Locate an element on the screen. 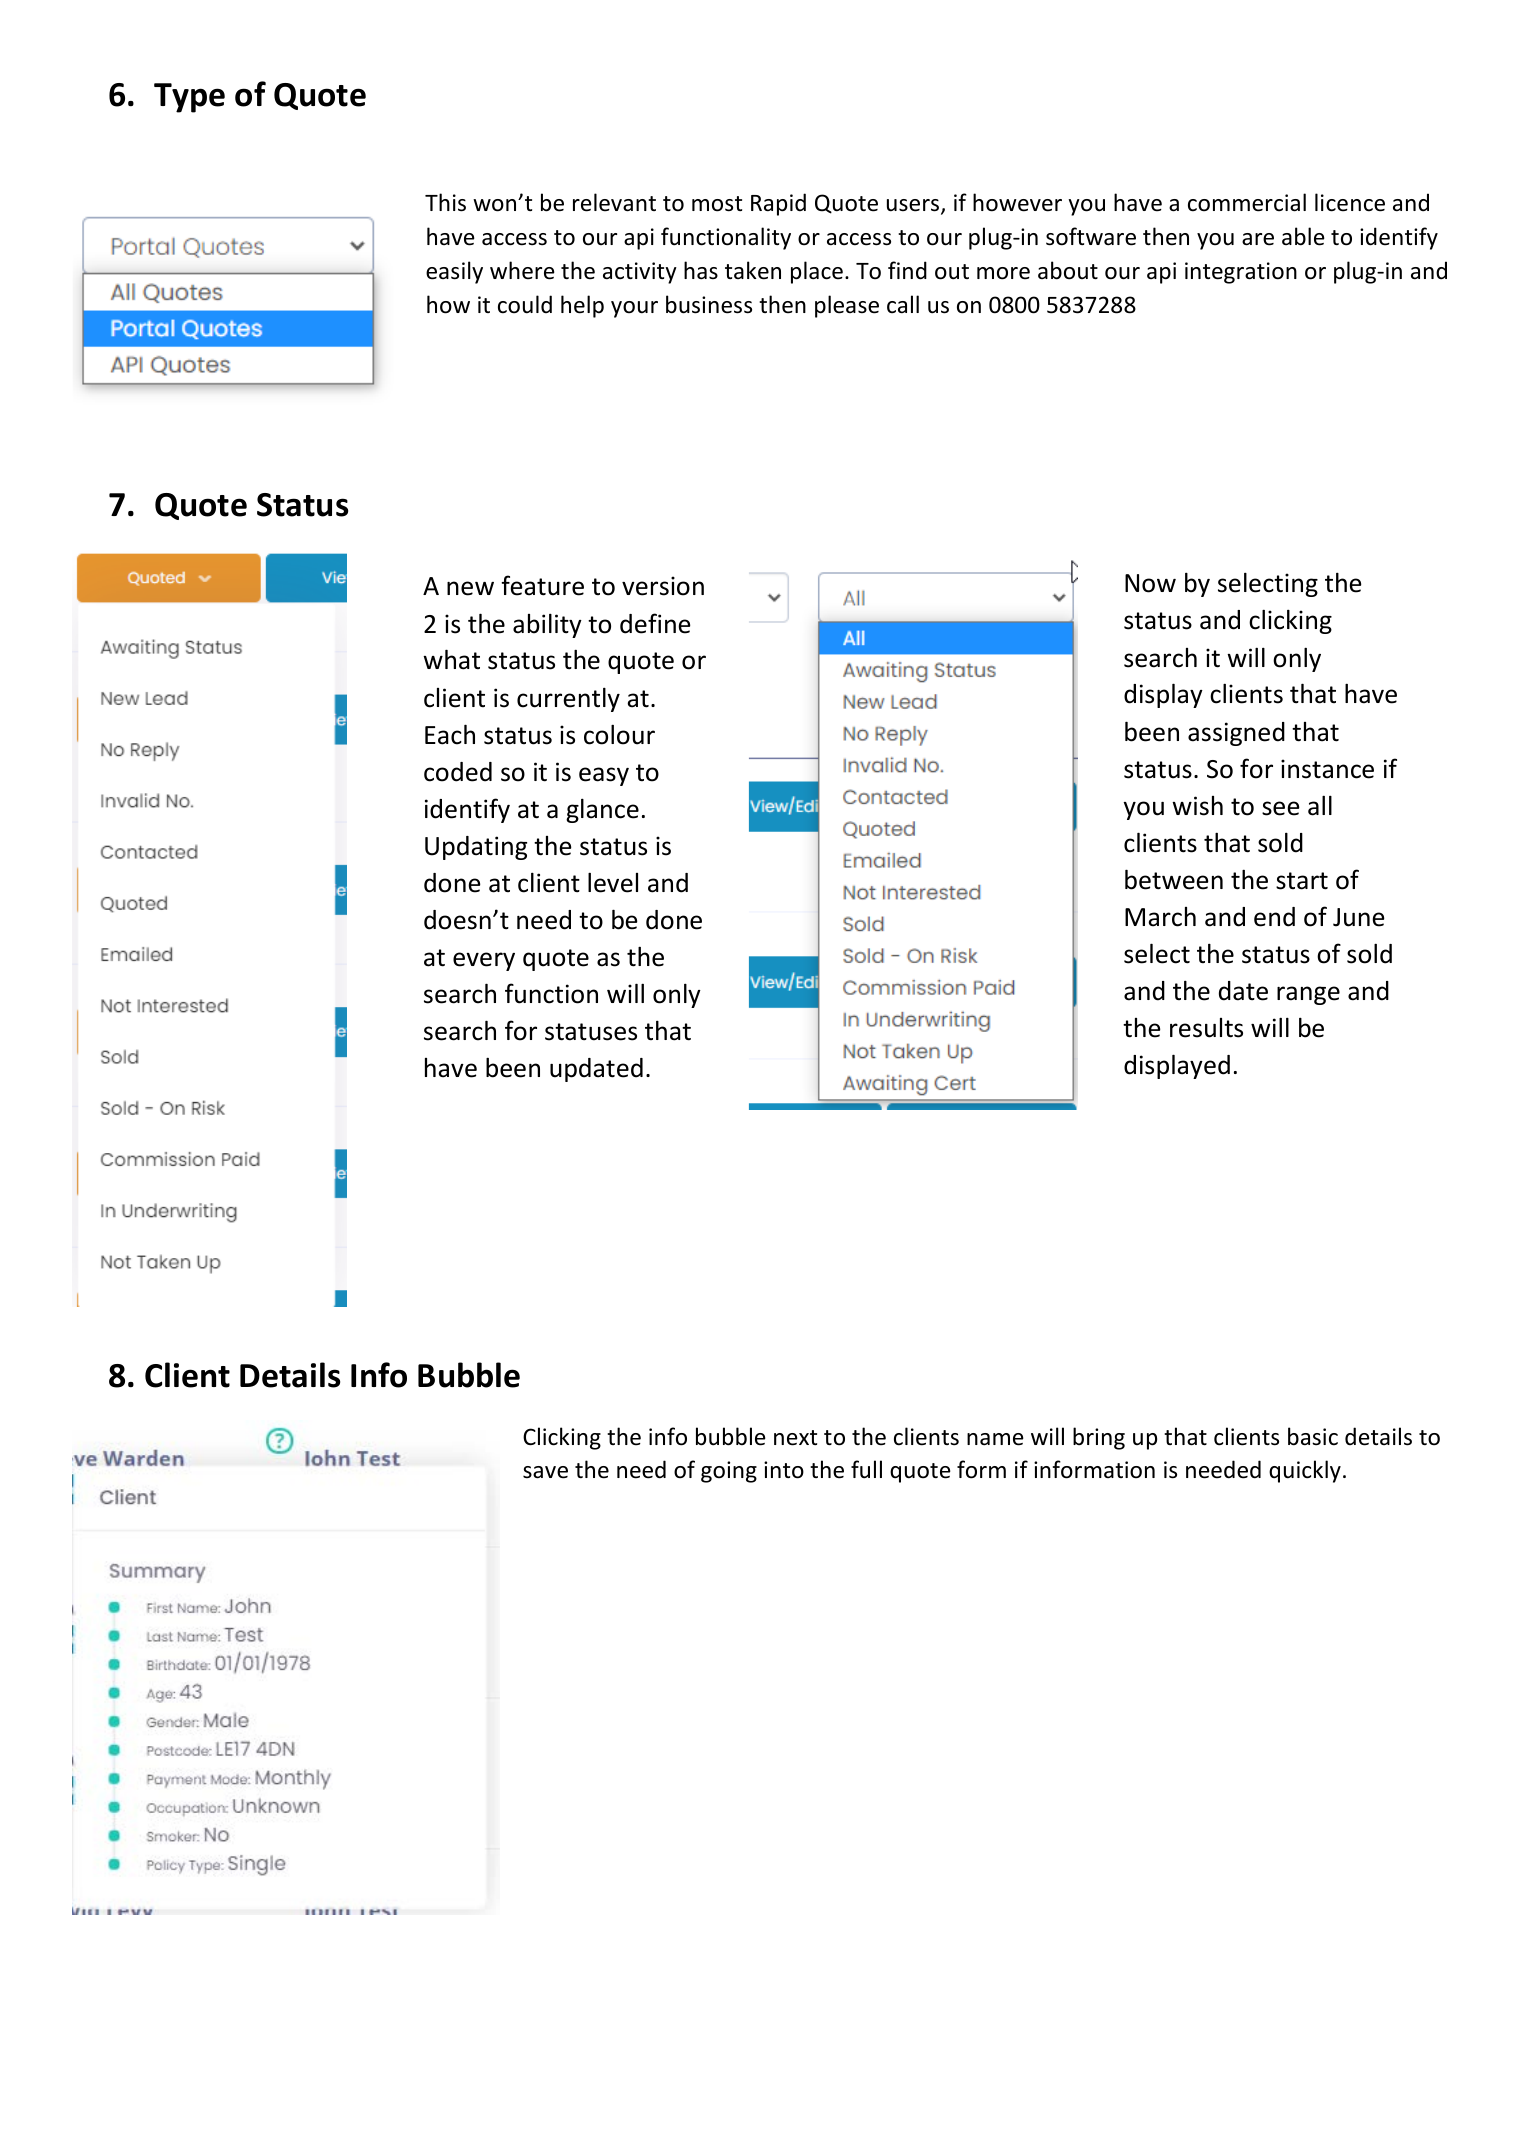 The image size is (1523, 2154). wish is located at coordinates (1197, 806).
